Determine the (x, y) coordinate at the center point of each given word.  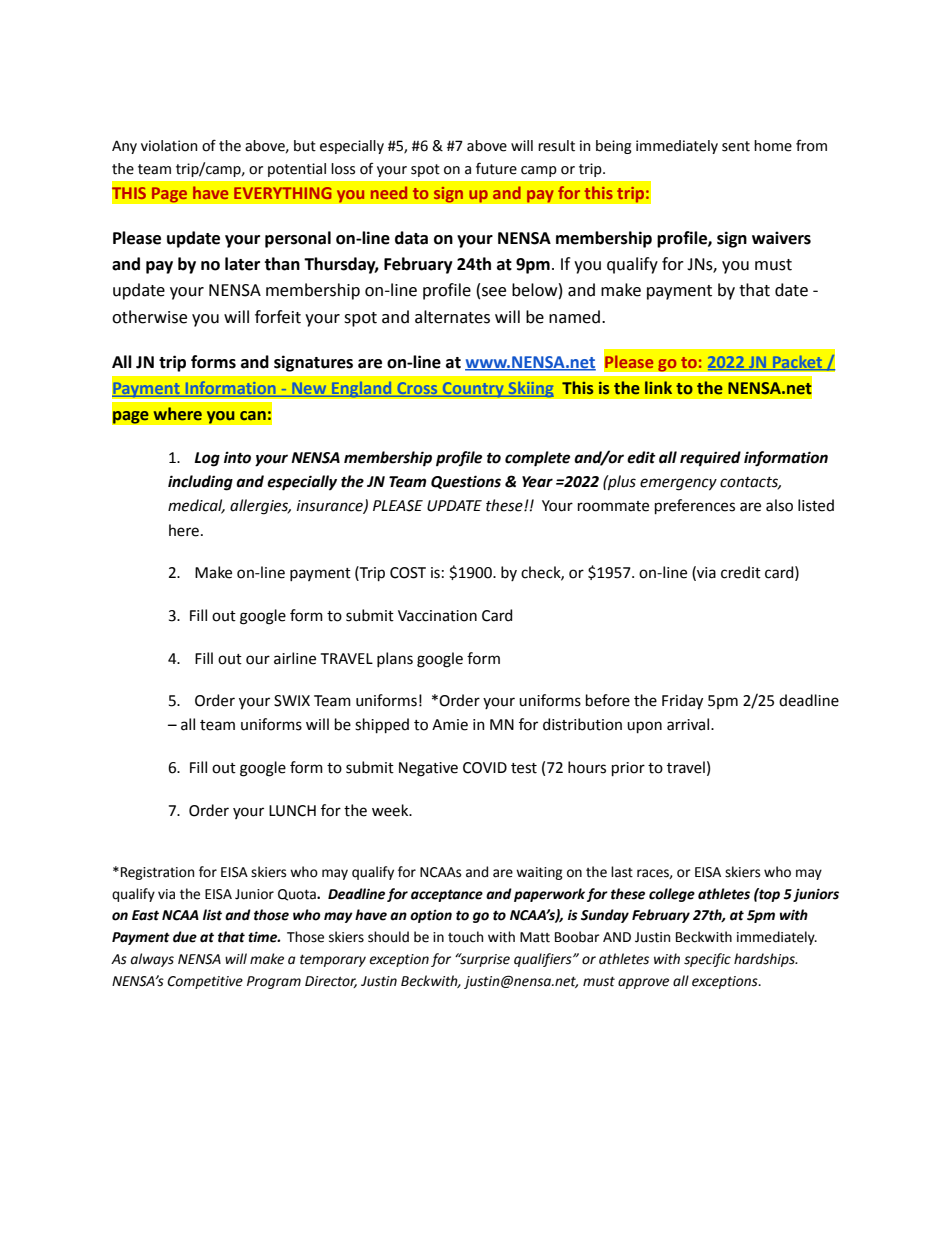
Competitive (205, 982)
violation (169, 146)
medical (196, 506)
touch (465, 937)
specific (707, 960)
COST (408, 573)
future (496, 168)
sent (736, 146)
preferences (695, 506)
